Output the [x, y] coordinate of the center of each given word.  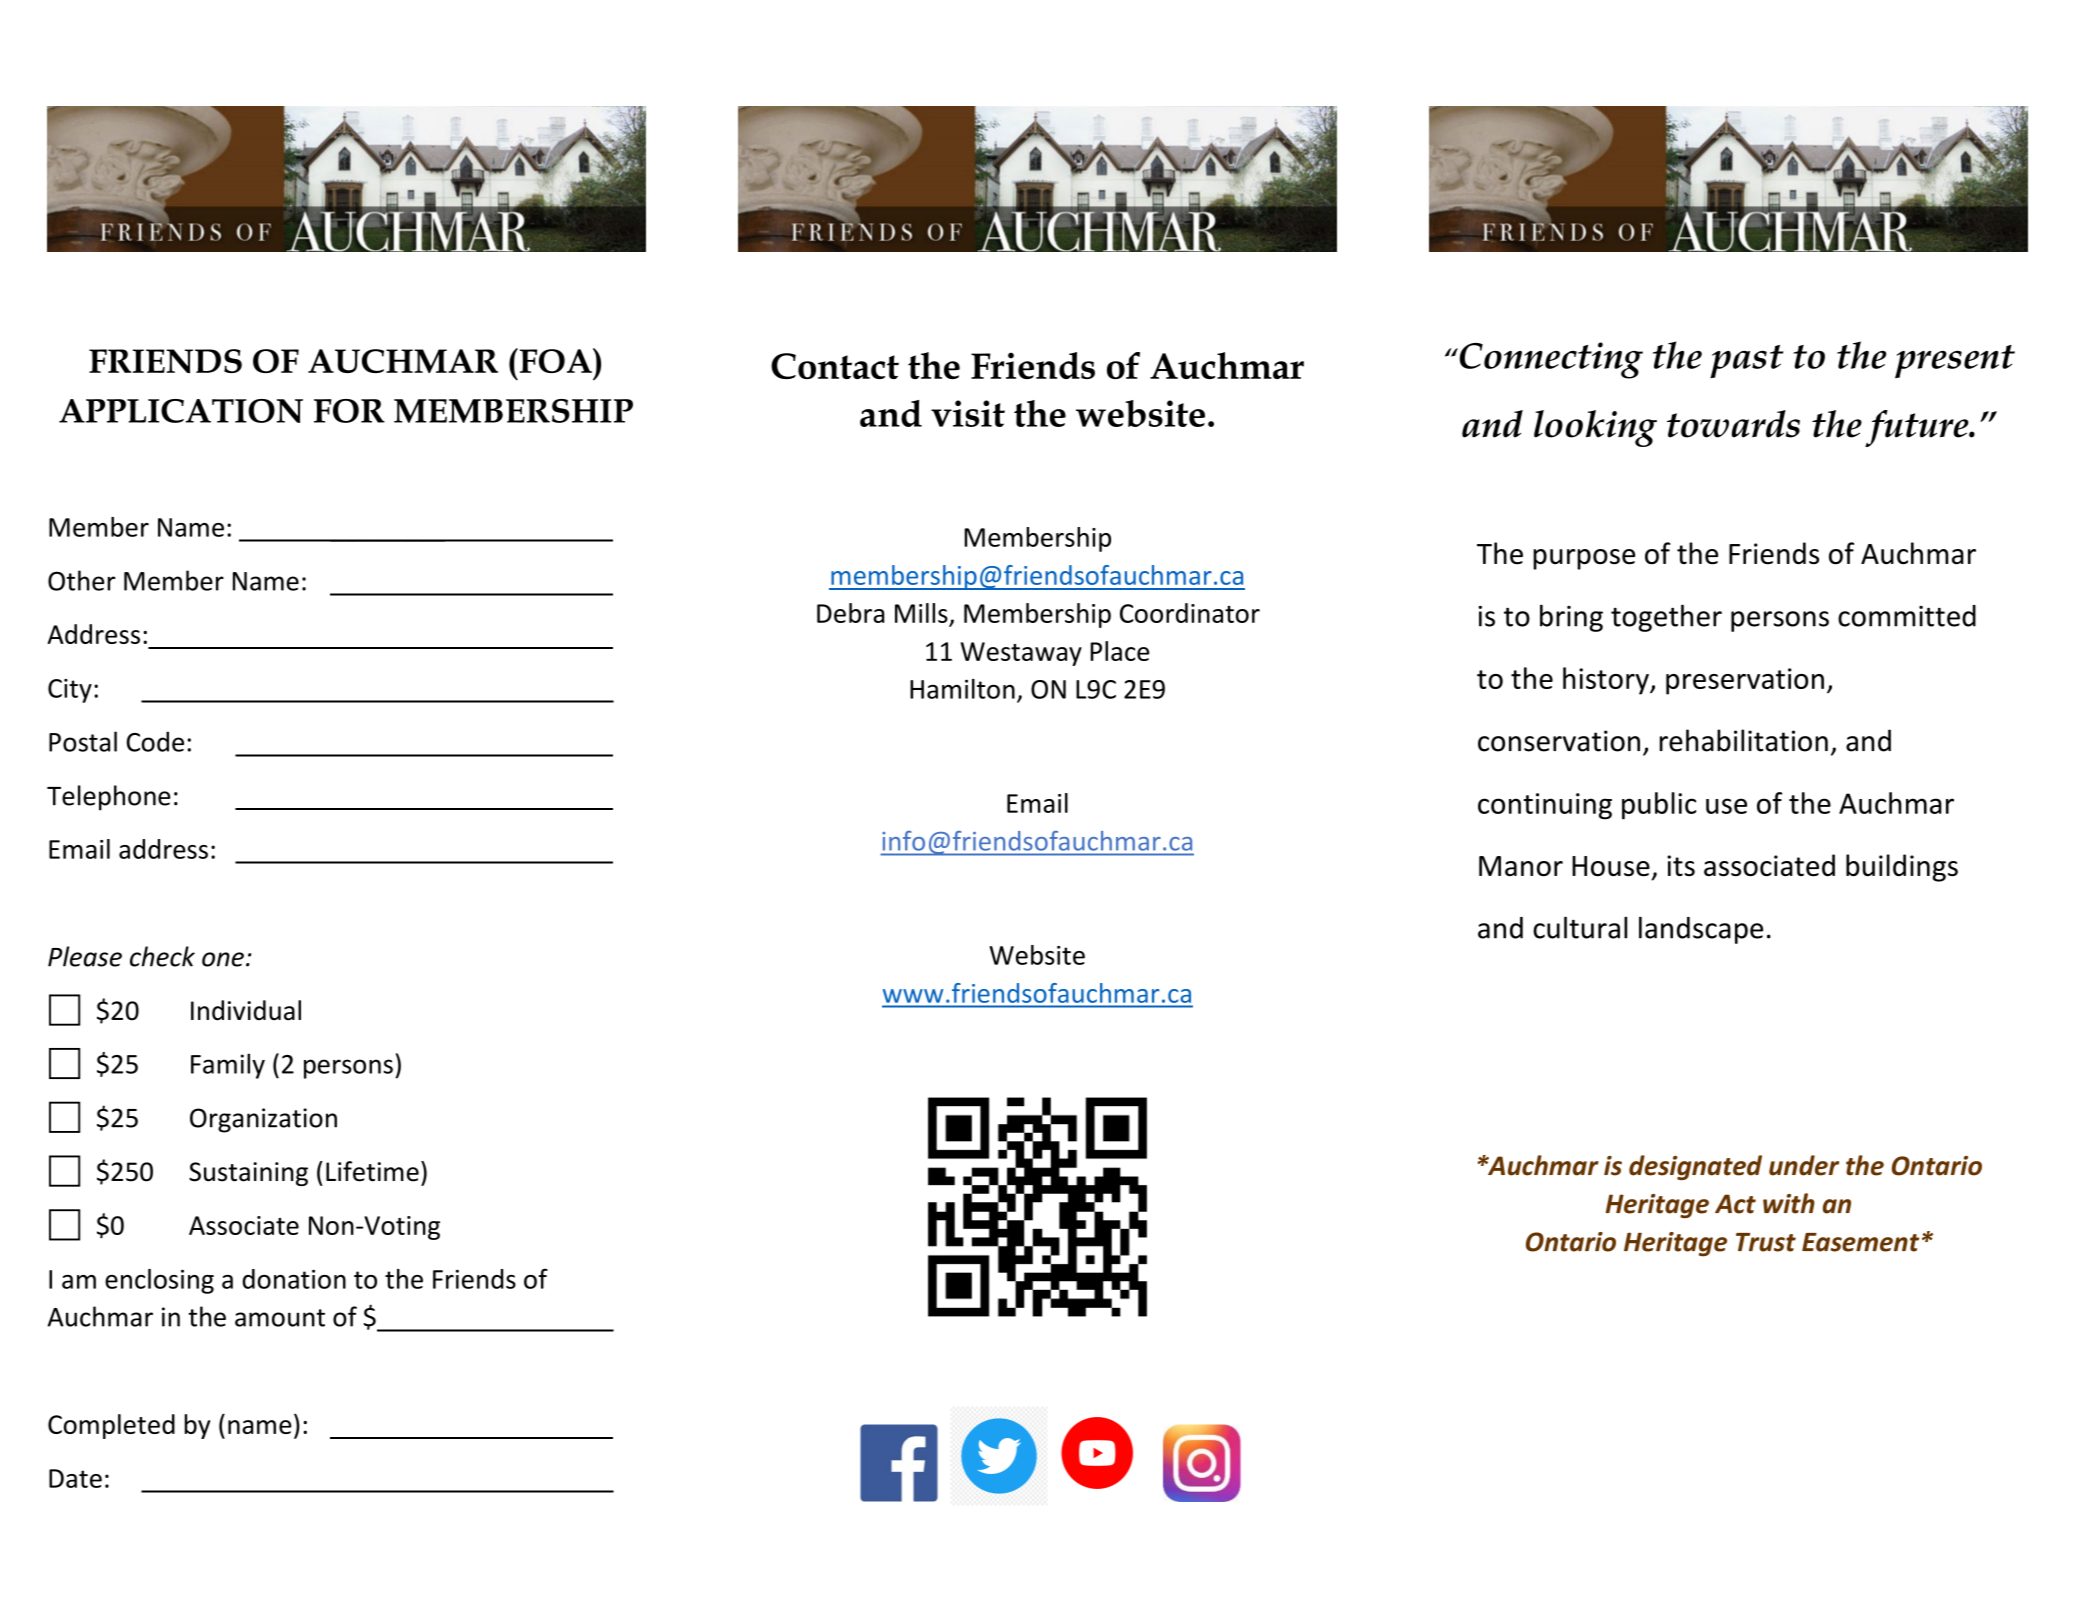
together [1666, 618]
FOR [349, 411]
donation [294, 1279]
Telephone [109, 798]
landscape [1701, 930]
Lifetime [372, 1171]
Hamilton [962, 689]
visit [968, 413]
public [1659, 806]
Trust [1766, 1242]
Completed [111, 1426]
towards [1733, 424]
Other [82, 580]
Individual [246, 1010]
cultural [1580, 927]
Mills [921, 613]
